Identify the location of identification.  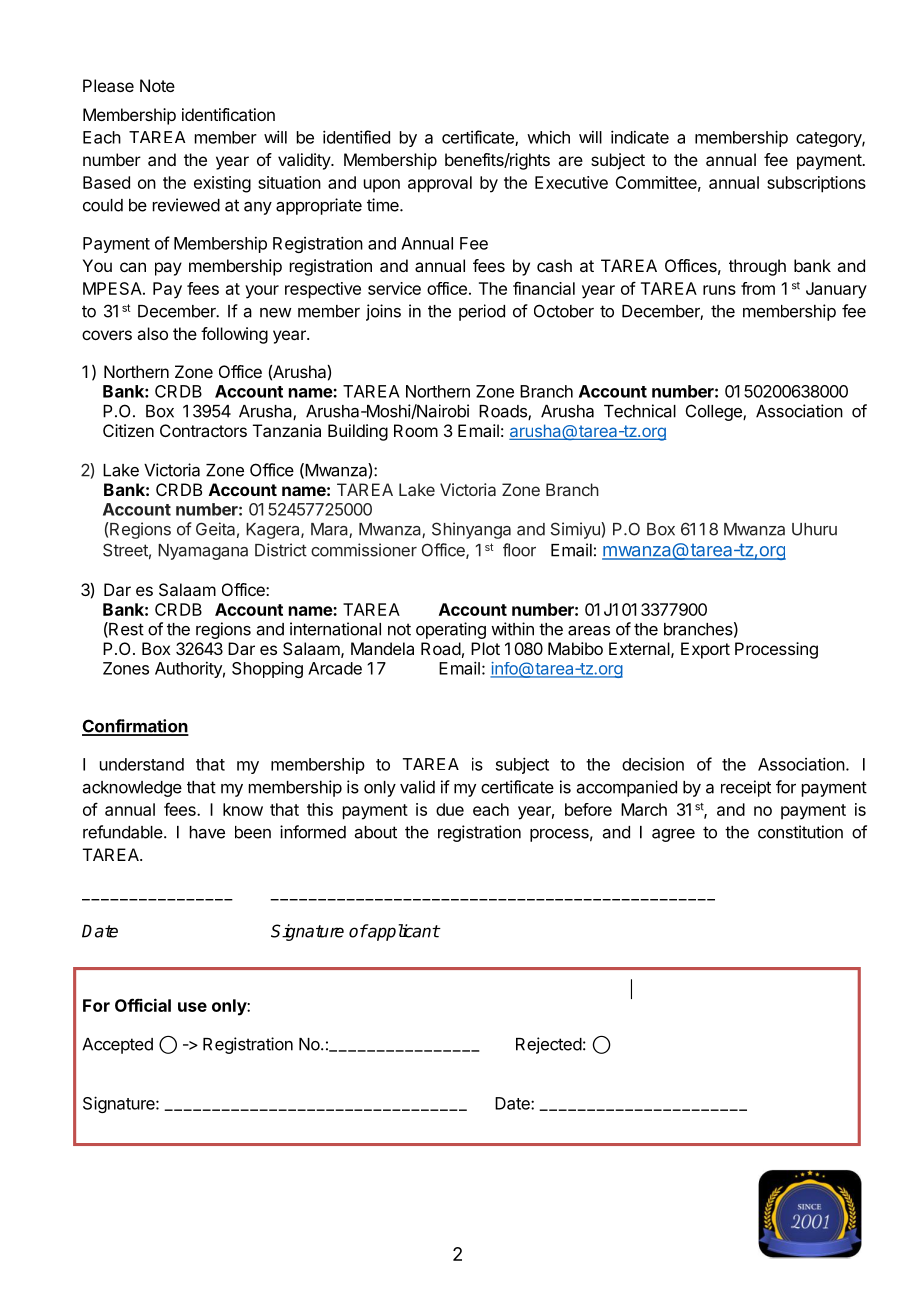
(228, 114).
